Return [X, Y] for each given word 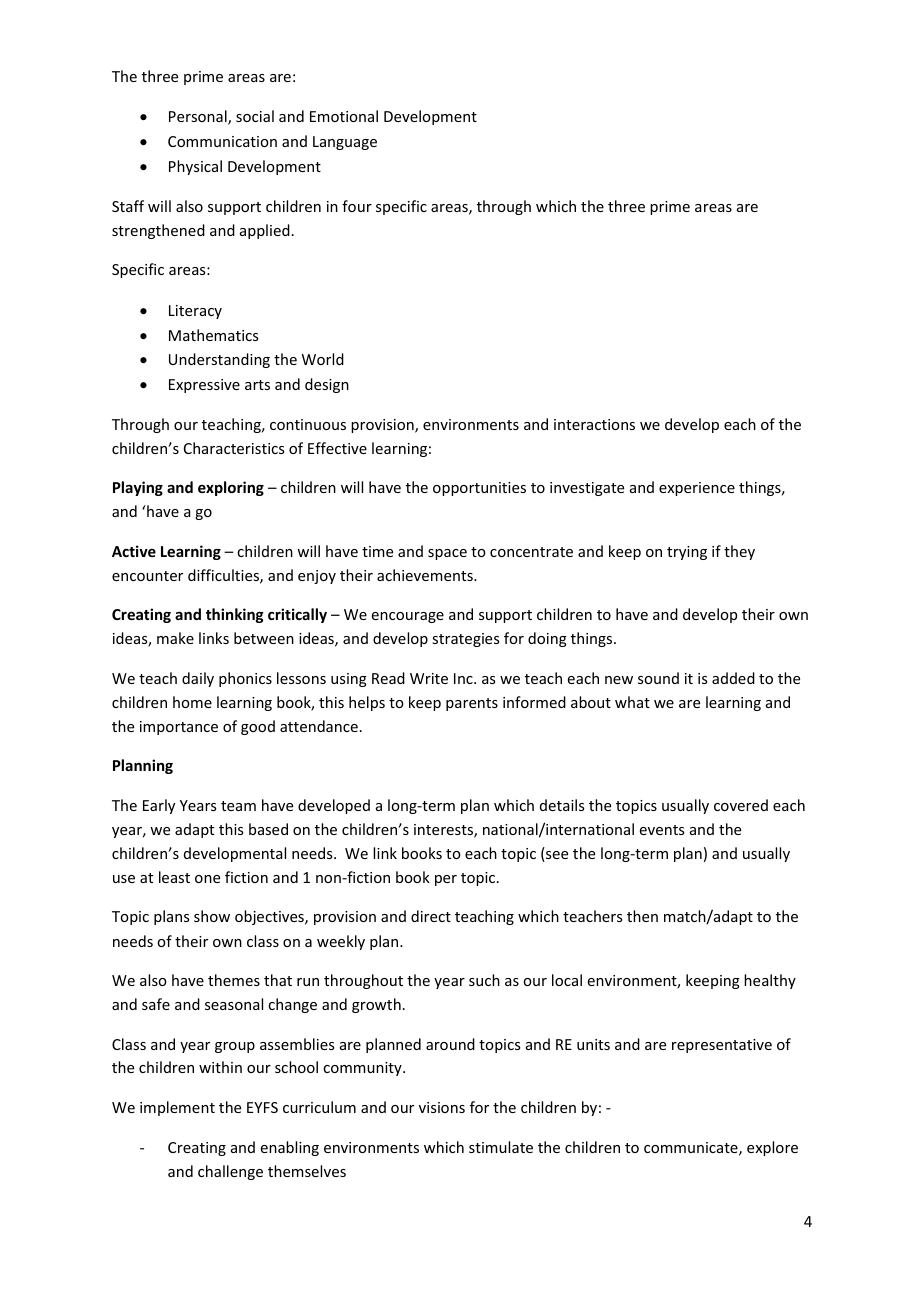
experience [697, 489]
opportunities [479, 489]
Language [345, 143]
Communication [222, 141]
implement [177, 1108]
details [562, 805]
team [238, 806]
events [662, 830]
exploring [231, 488]
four [357, 206]
